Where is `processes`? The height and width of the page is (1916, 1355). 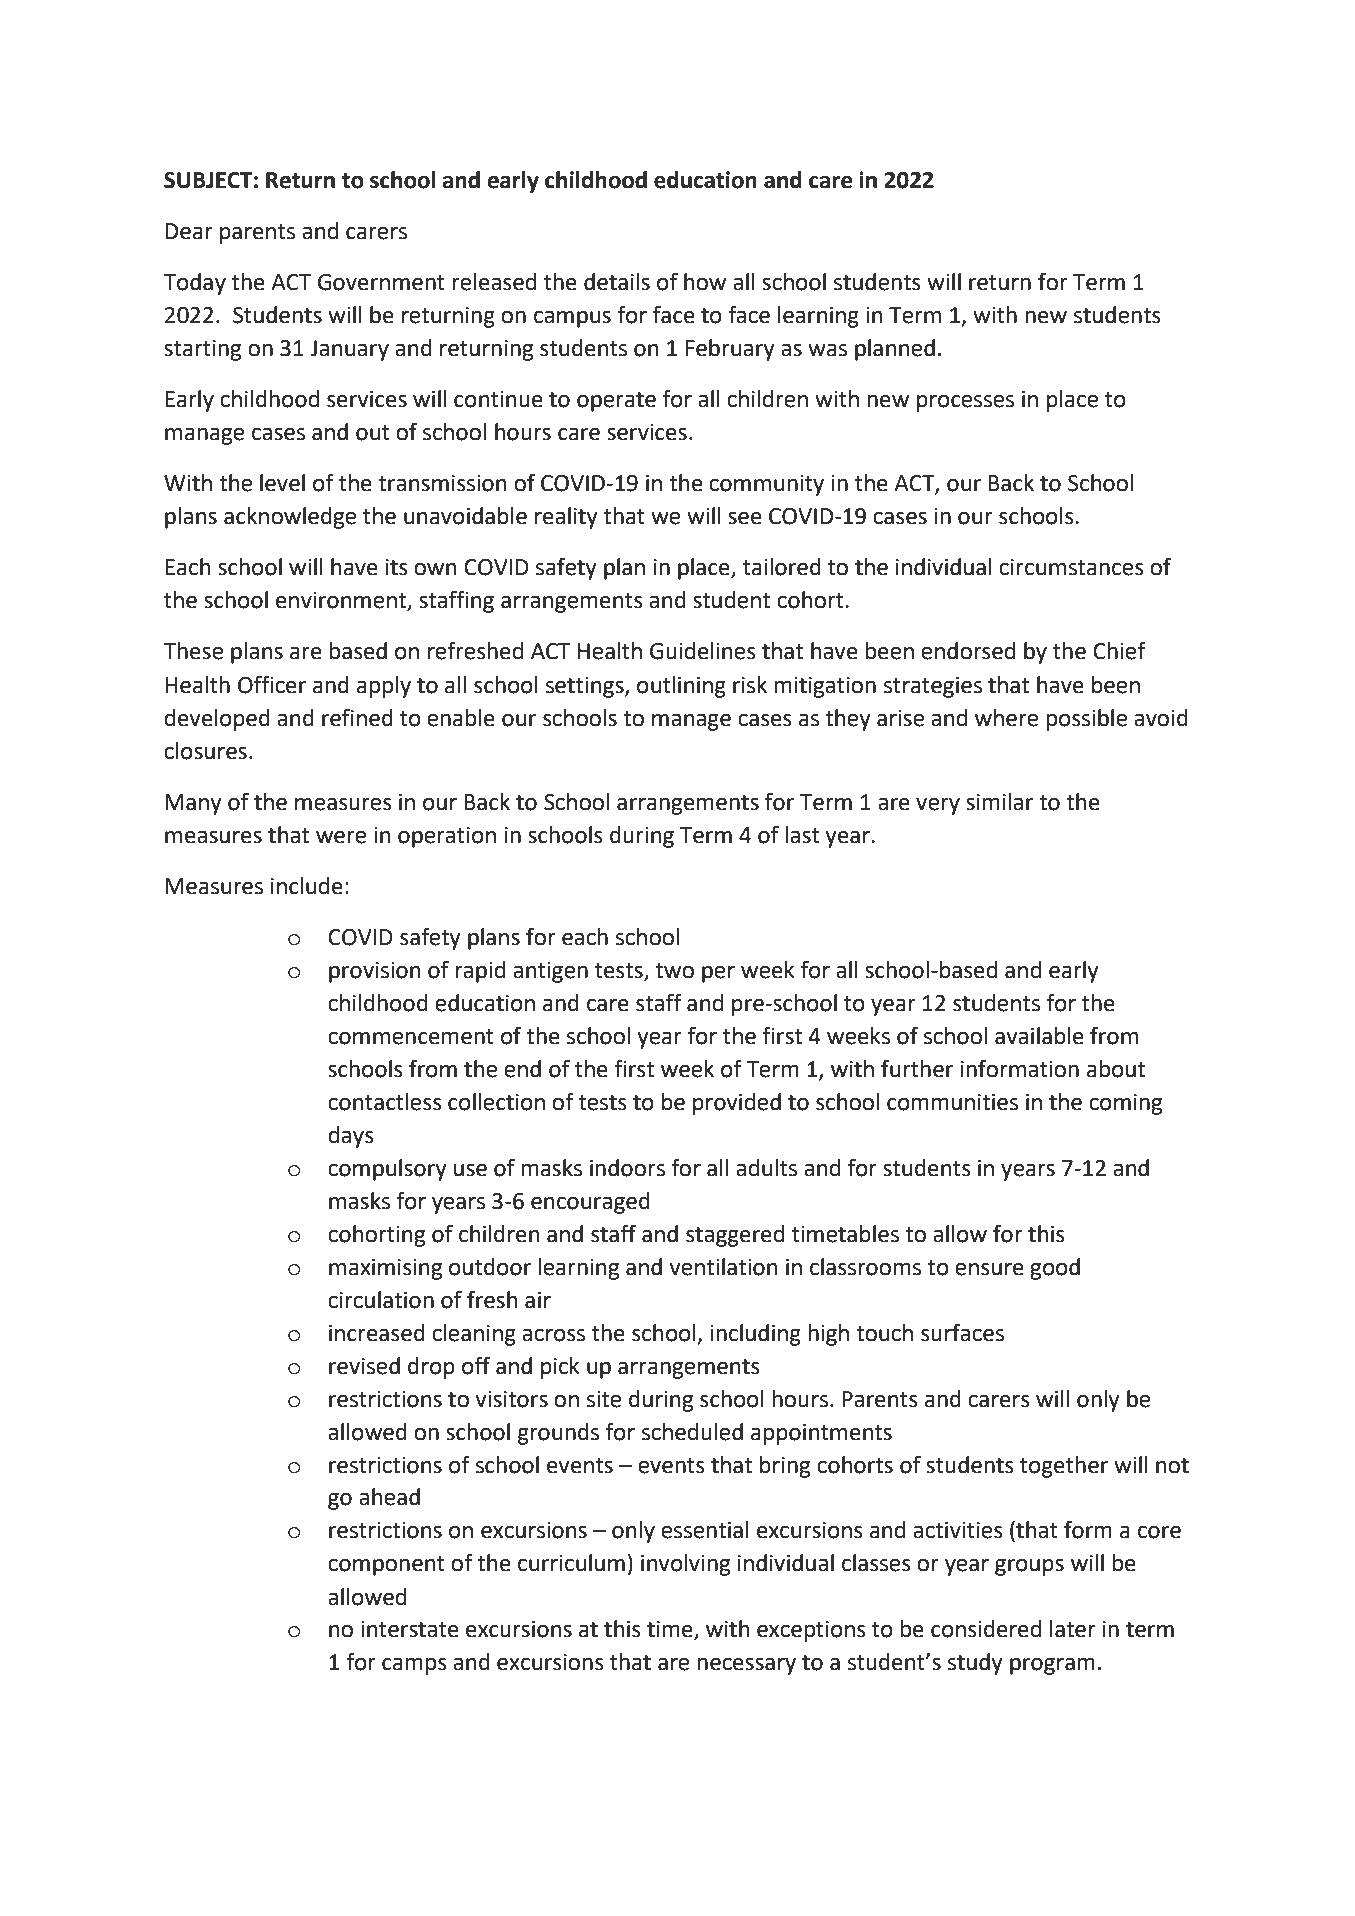 processes is located at coordinates (965, 403).
